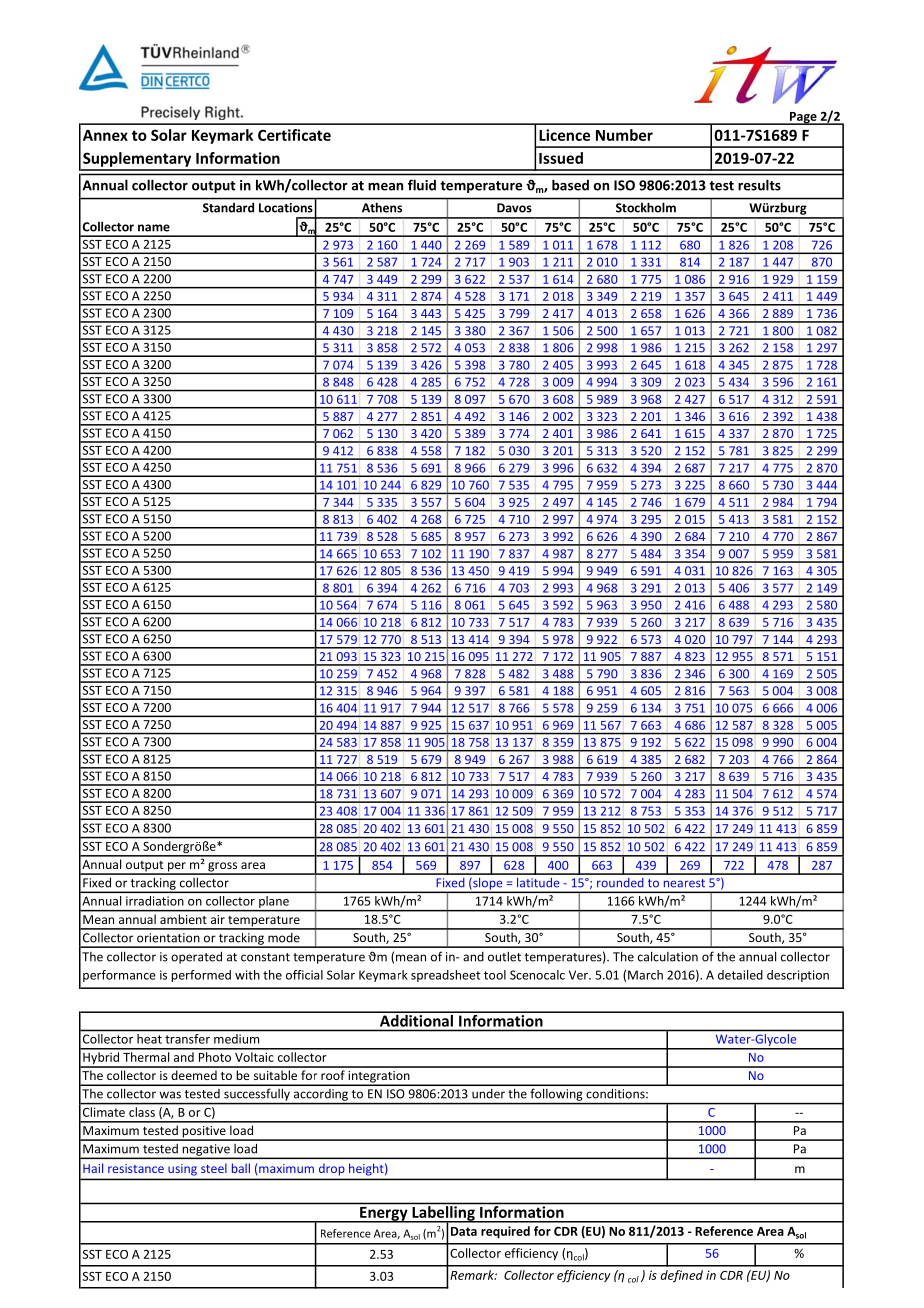 The height and width of the screenshot is (1308, 924). Describe the element at coordinates (228, 208) in the screenshot. I see `Standard` at that location.
